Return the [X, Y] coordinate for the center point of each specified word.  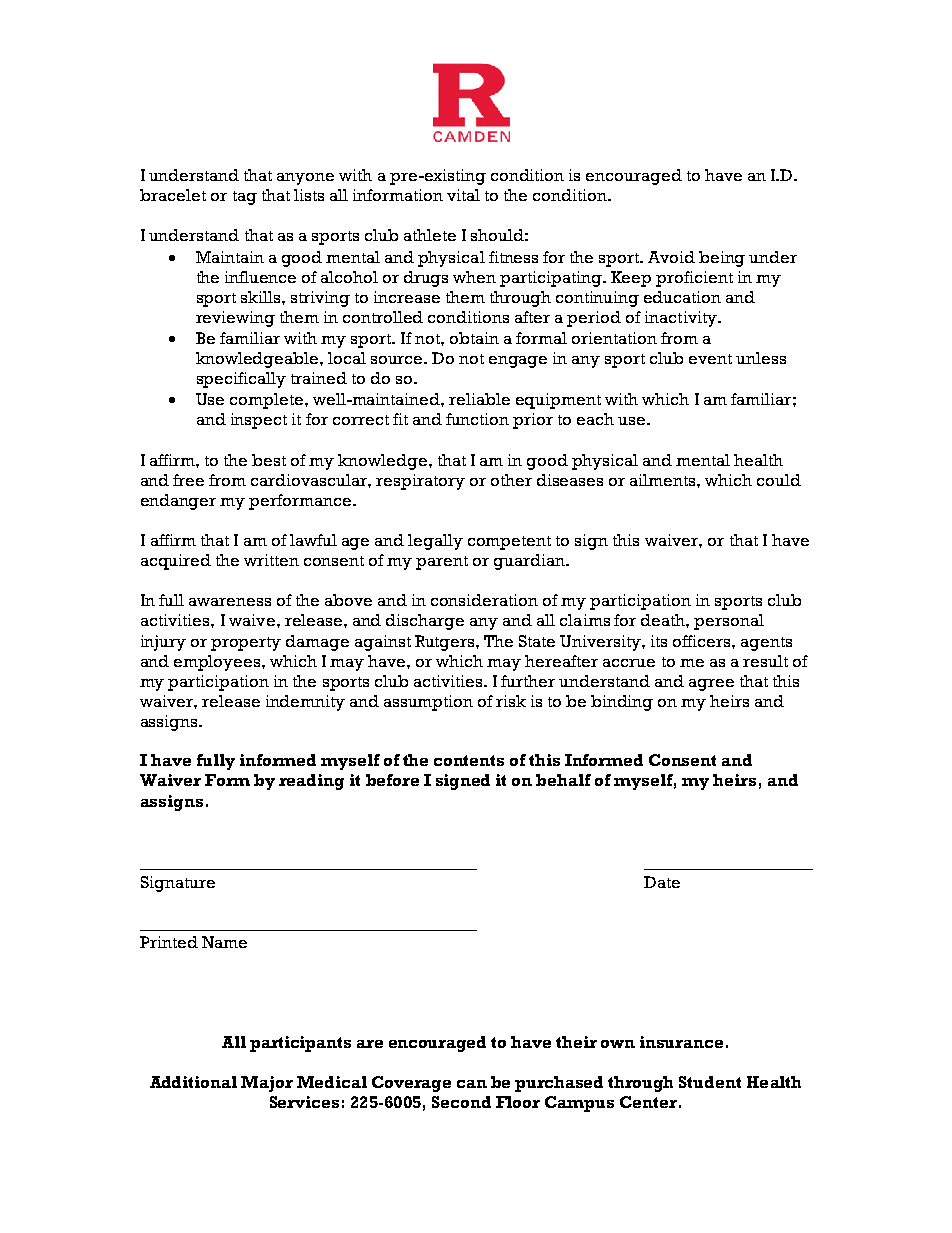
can [472, 1084]
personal [729, 622]
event [710, 359]
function [477, 419]
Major [267, 1084]
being [722, 259]
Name [224, 942]
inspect [259, 421]
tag [245, 198]
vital [463, 195]
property [246, 644]
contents [469, 760]
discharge [425, 622]
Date [662, 882]
